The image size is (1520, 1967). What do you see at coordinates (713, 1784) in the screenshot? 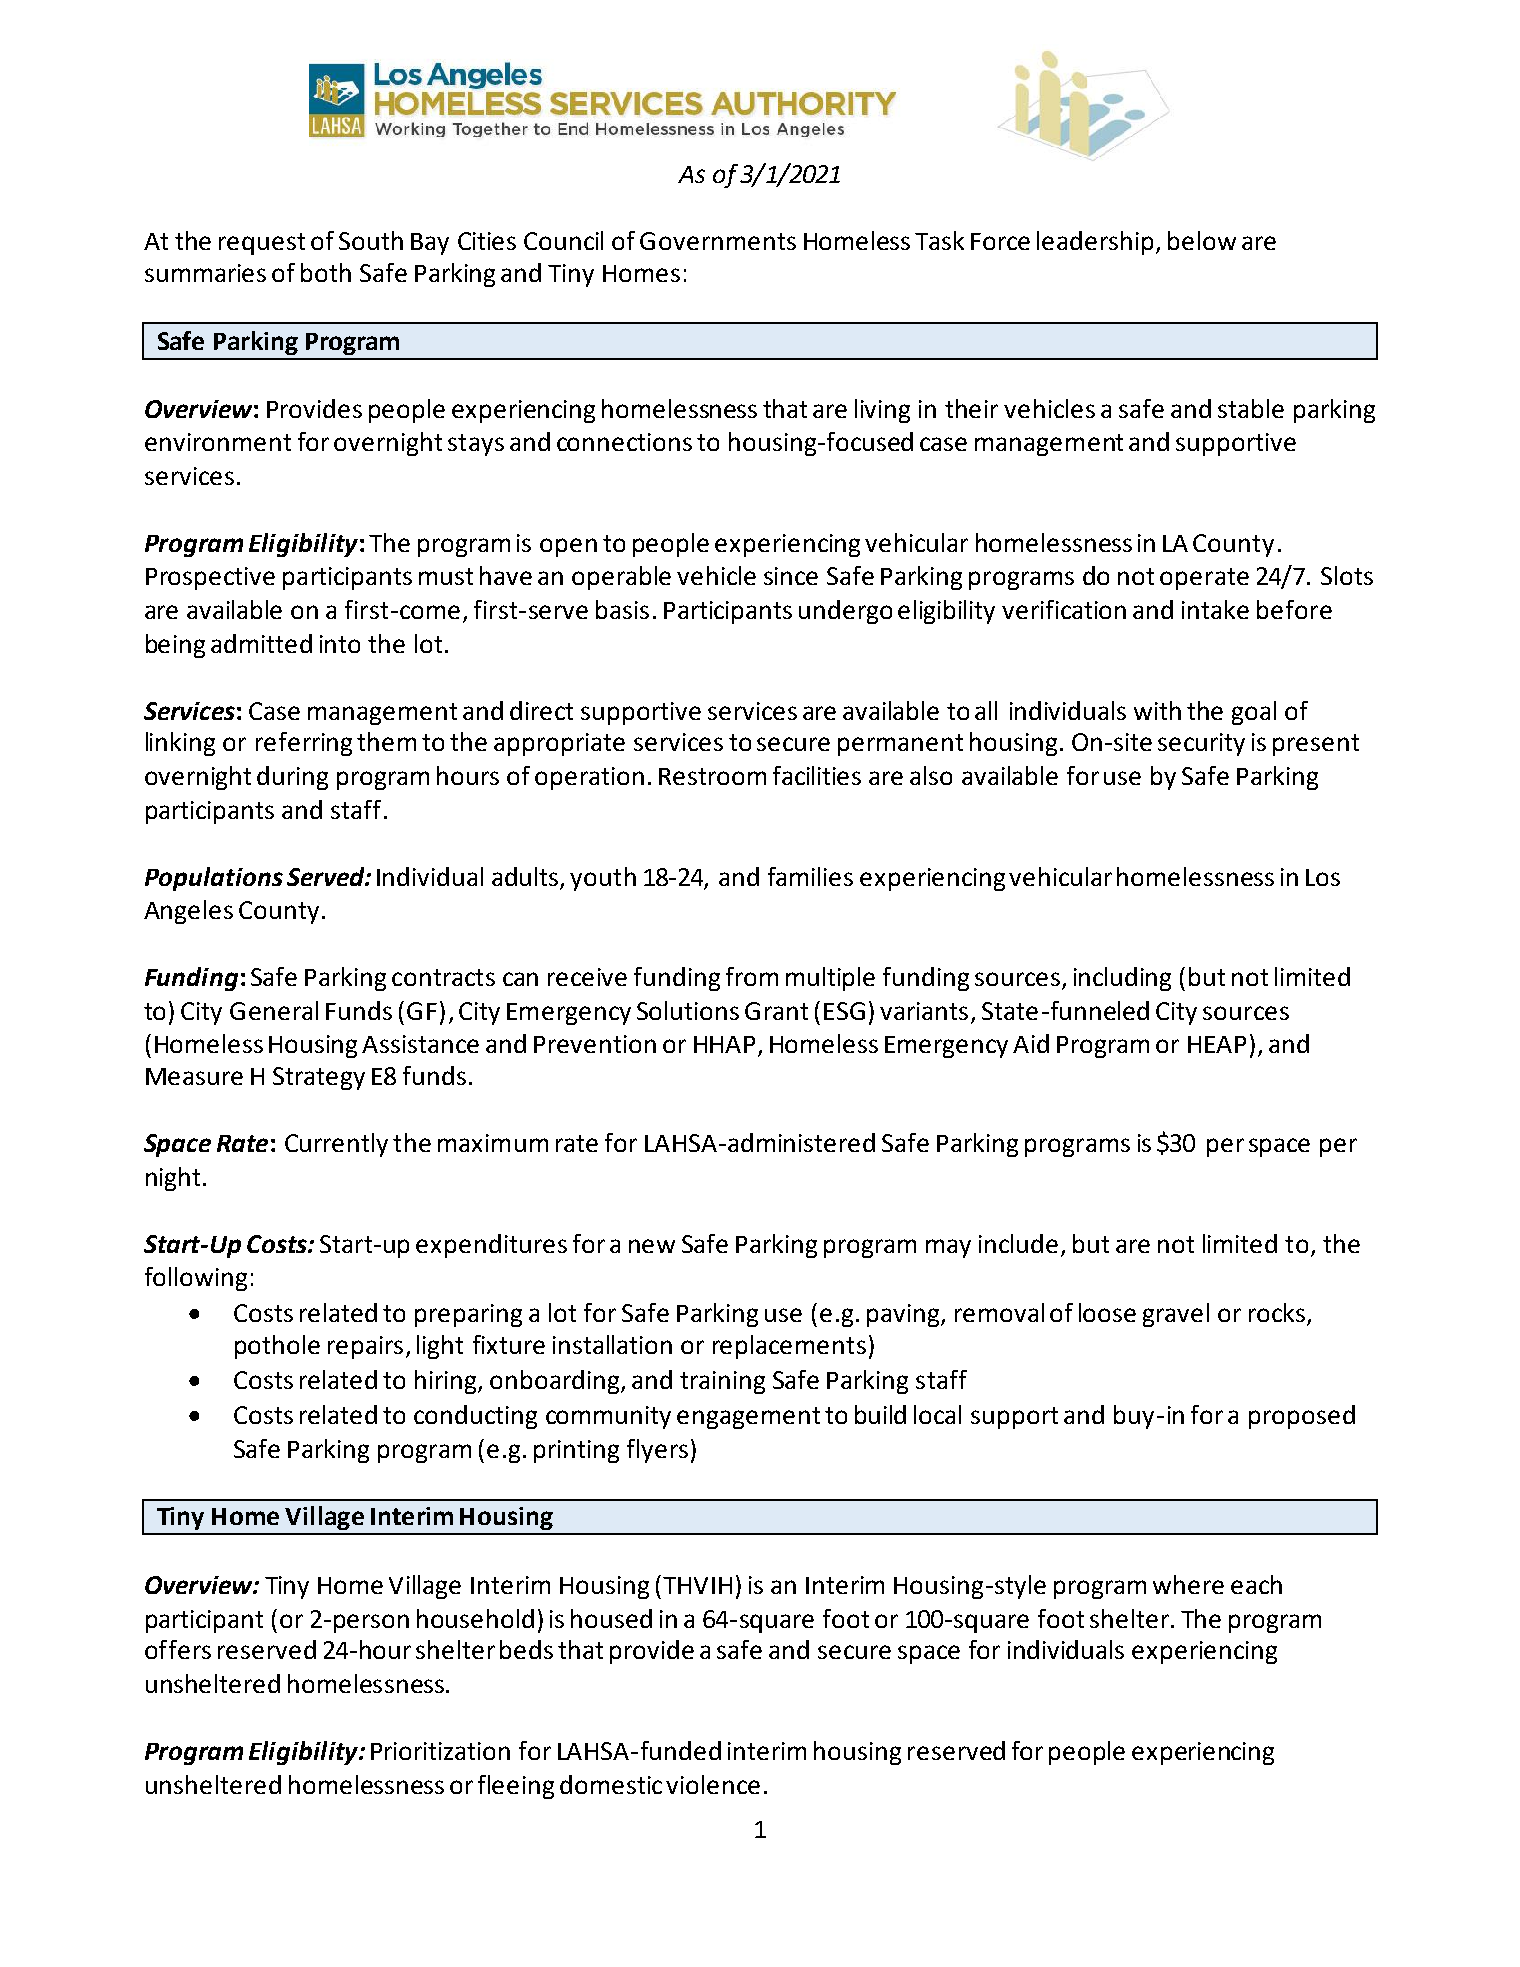
I see `violence` at bounding box center [713, 1784].
